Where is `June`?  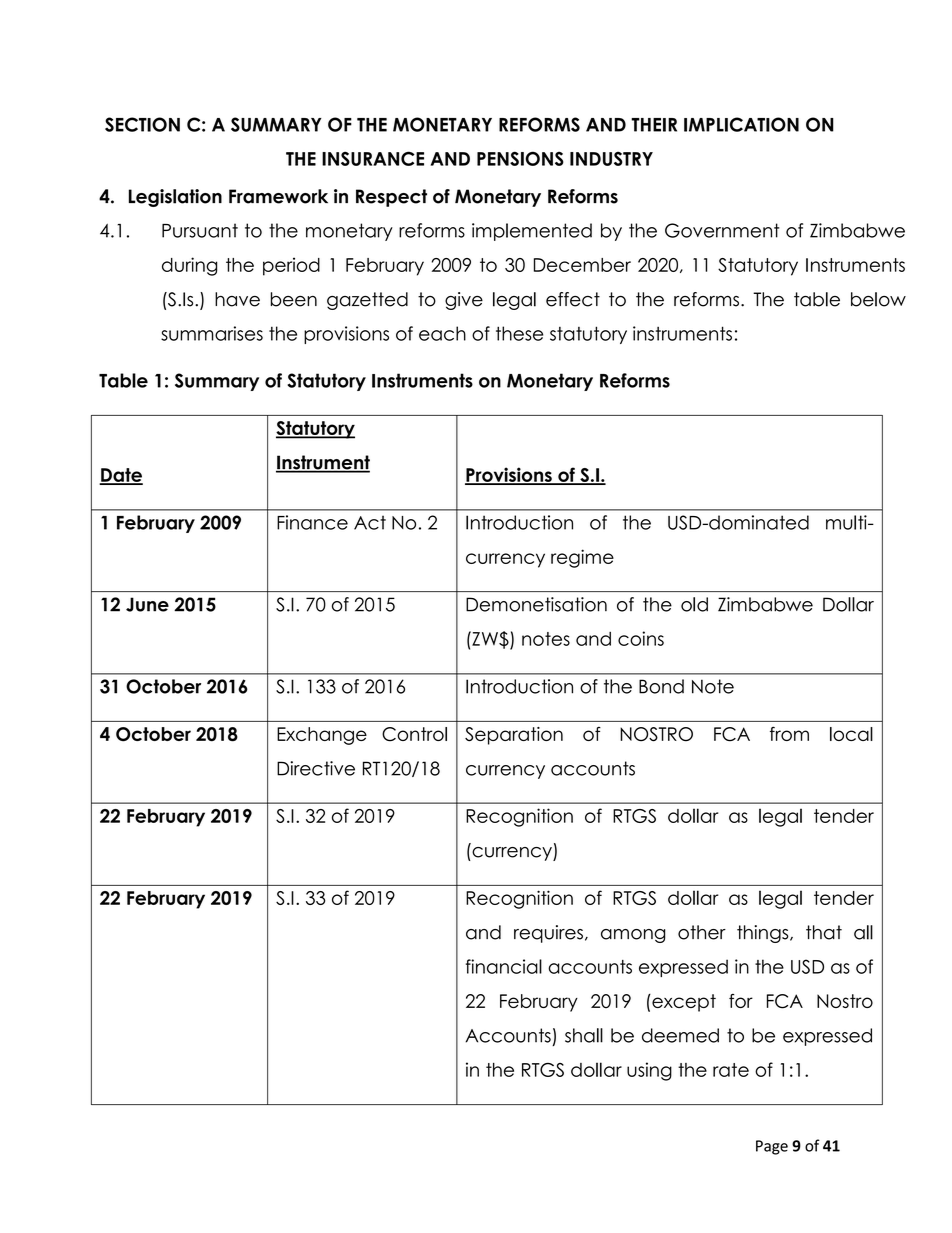
June is located at coordinates (147, 604).
